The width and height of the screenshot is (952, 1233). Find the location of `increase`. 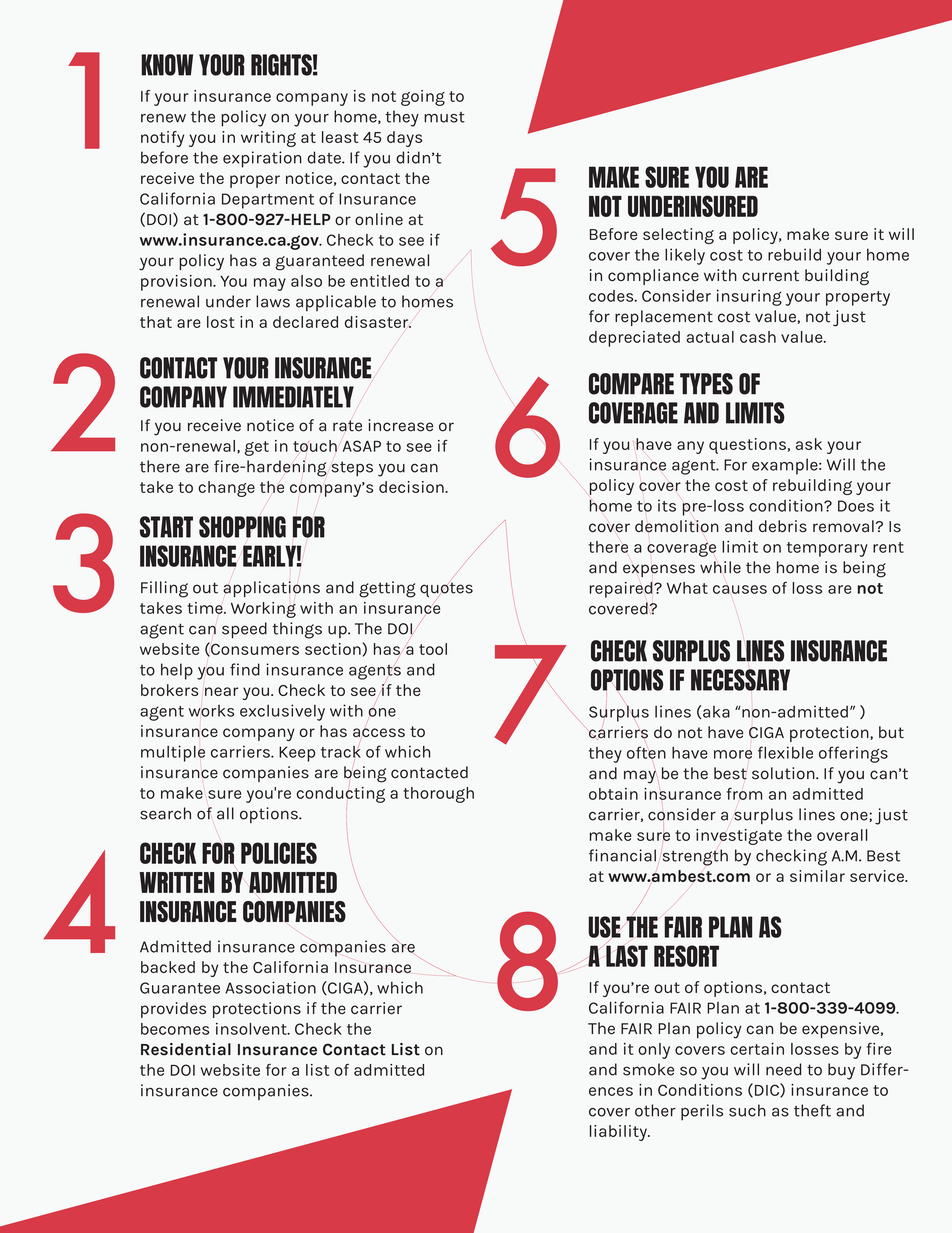

increase is located at coordinates (401, 425).
